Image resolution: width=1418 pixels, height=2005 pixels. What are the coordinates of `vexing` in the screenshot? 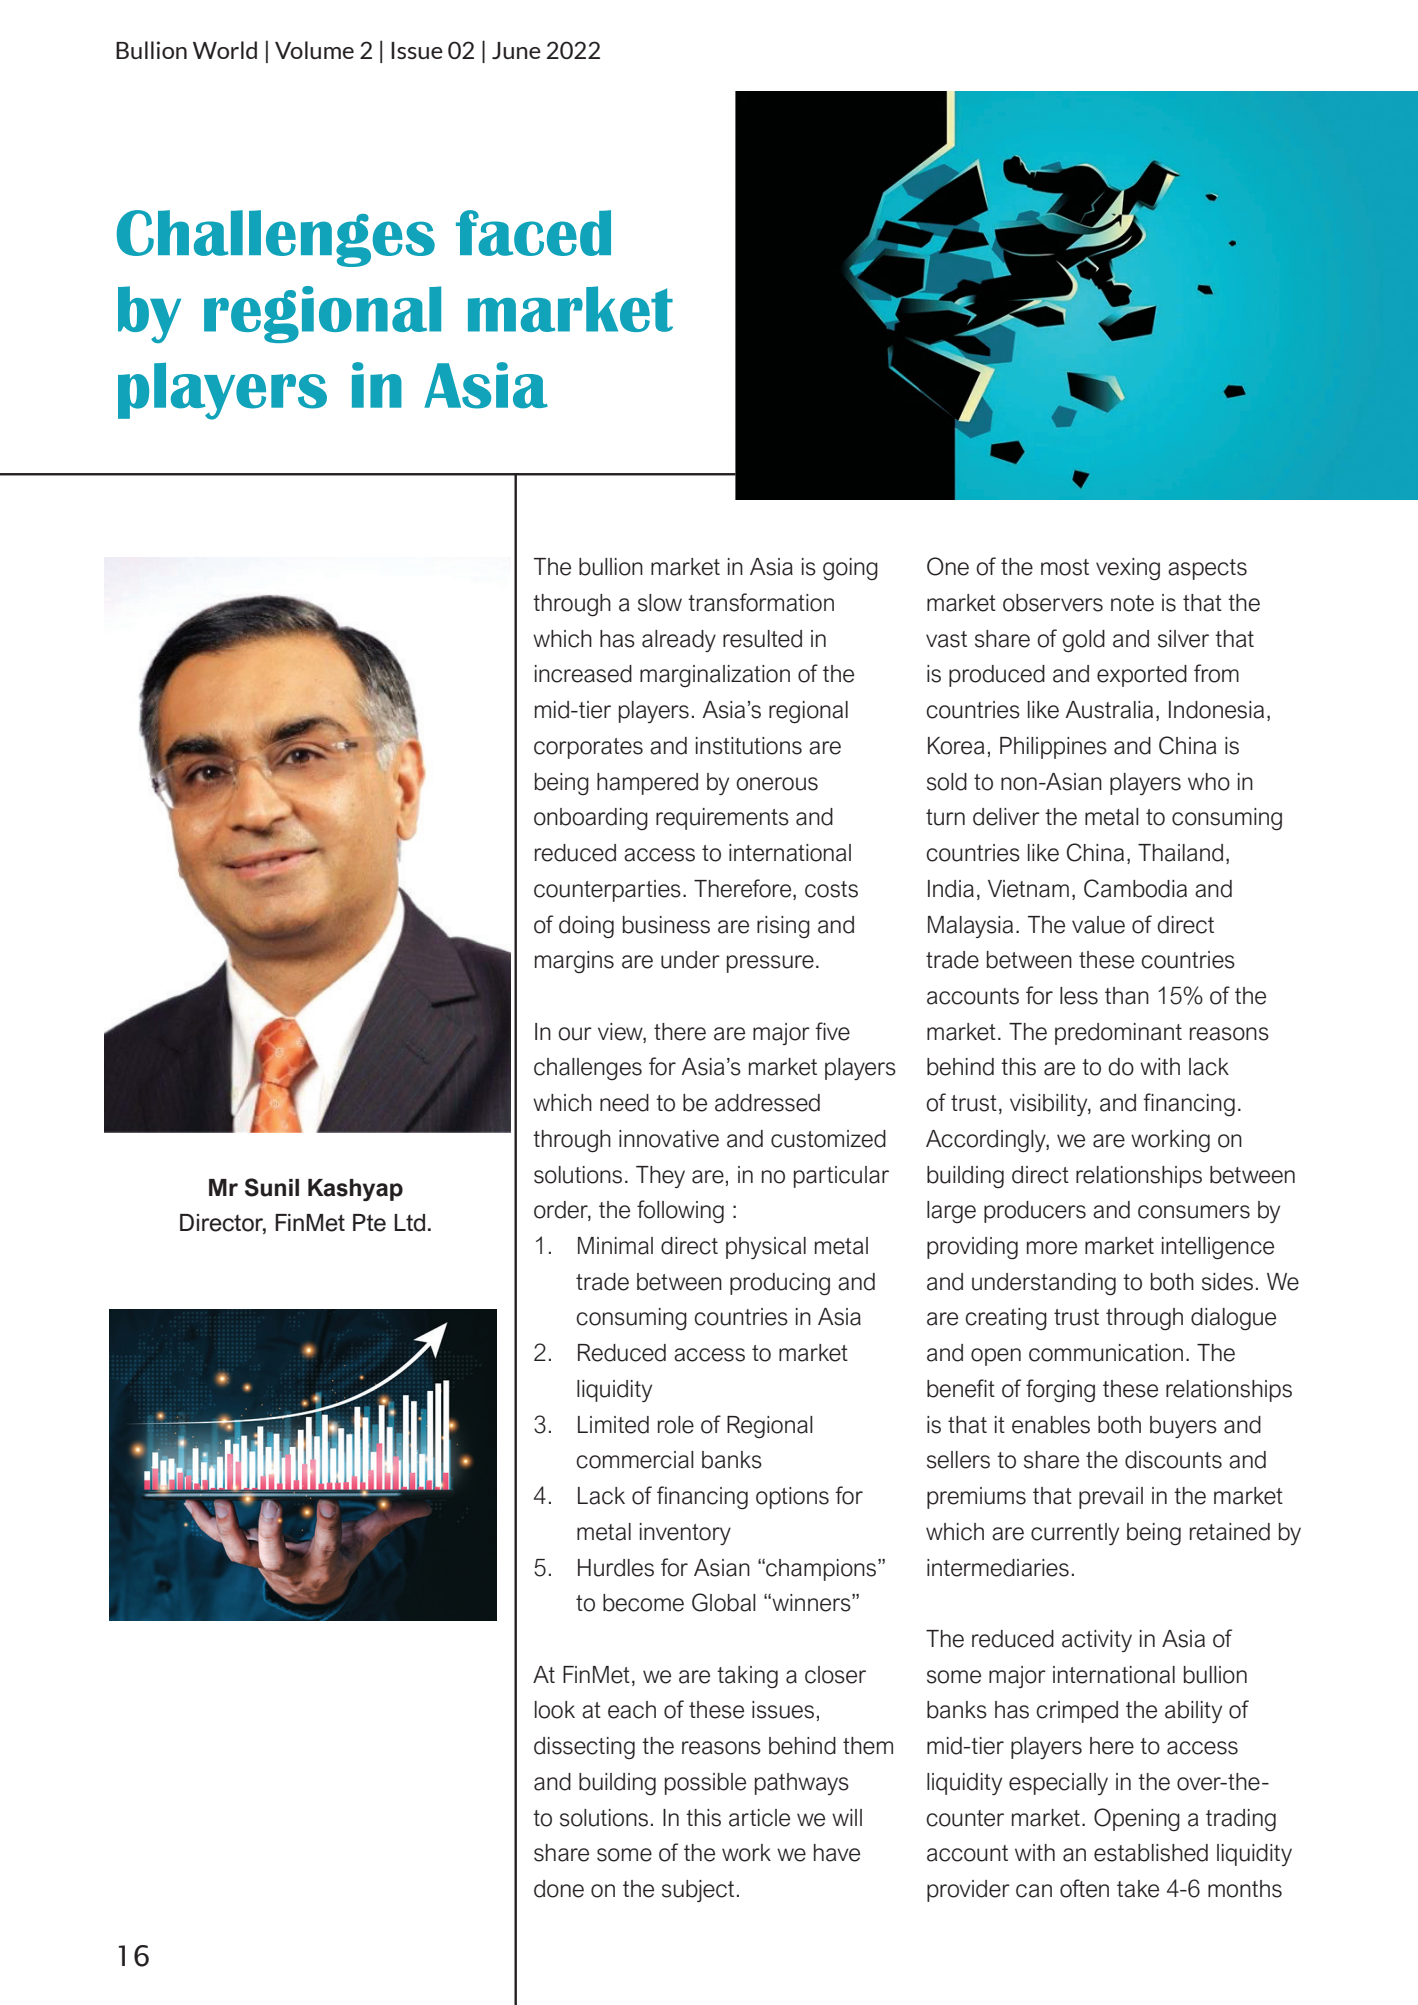 It's located at (1128, 569).
